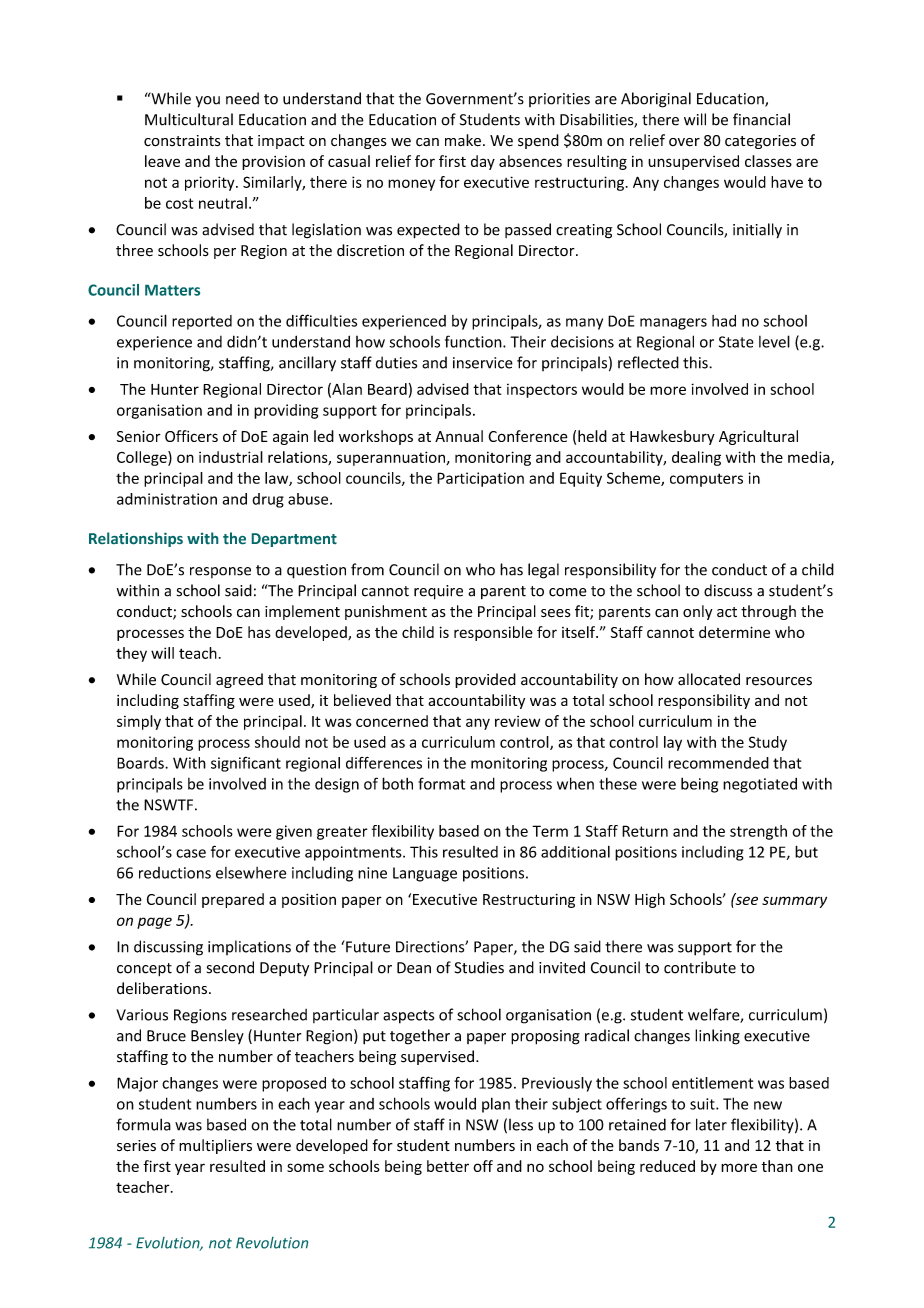 Image resolution: width=924 pixels, height=1308 pixels. What do you see at coordinates (189, 119) in the screenshot?
I see `Multicultural` at bounding box center [189, 119].
